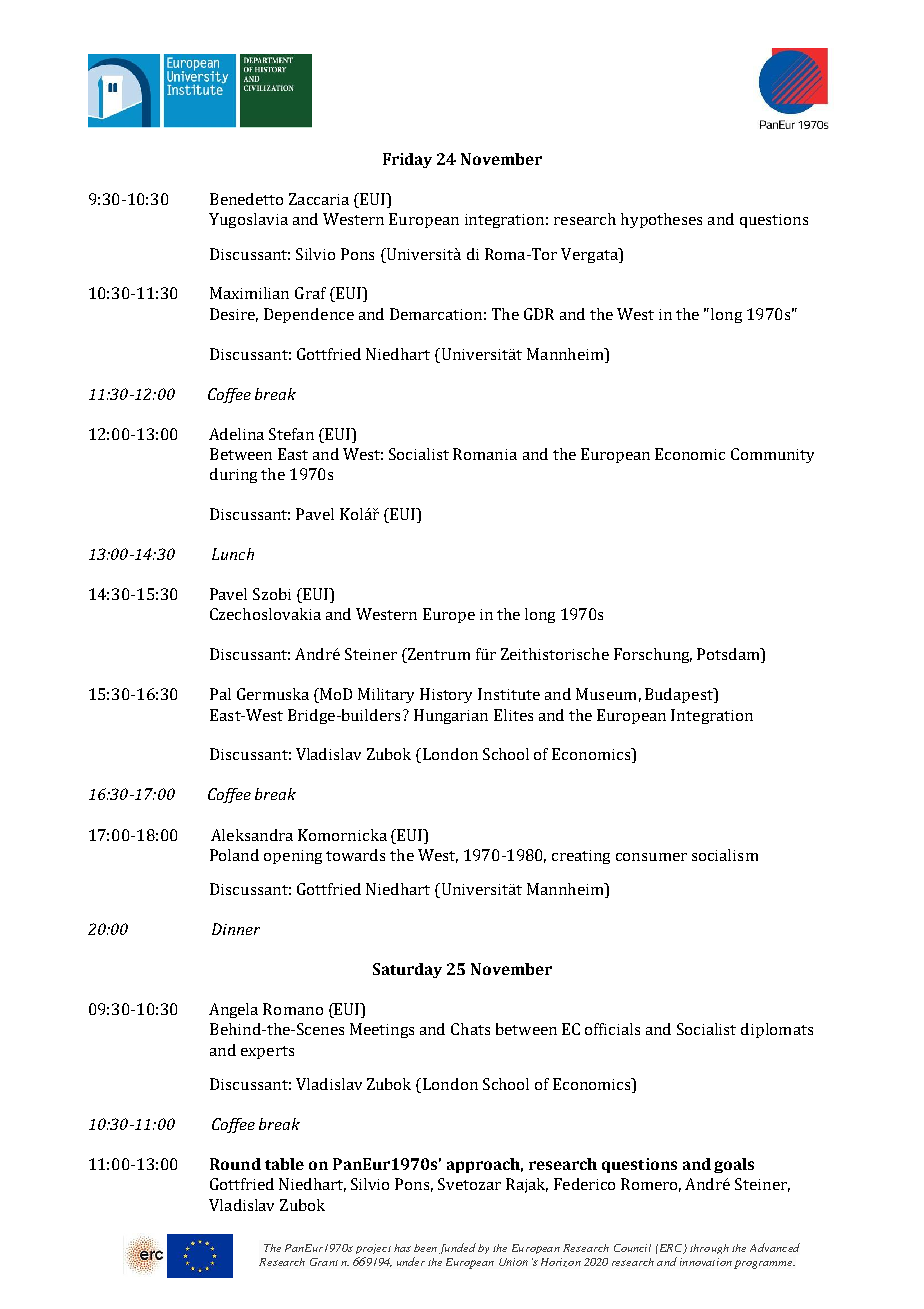 The image size is (924, 1309). What do you see at coordinates (777, 1030) in the image?
I see `diplomats` at bounding box center [777, 1030].
